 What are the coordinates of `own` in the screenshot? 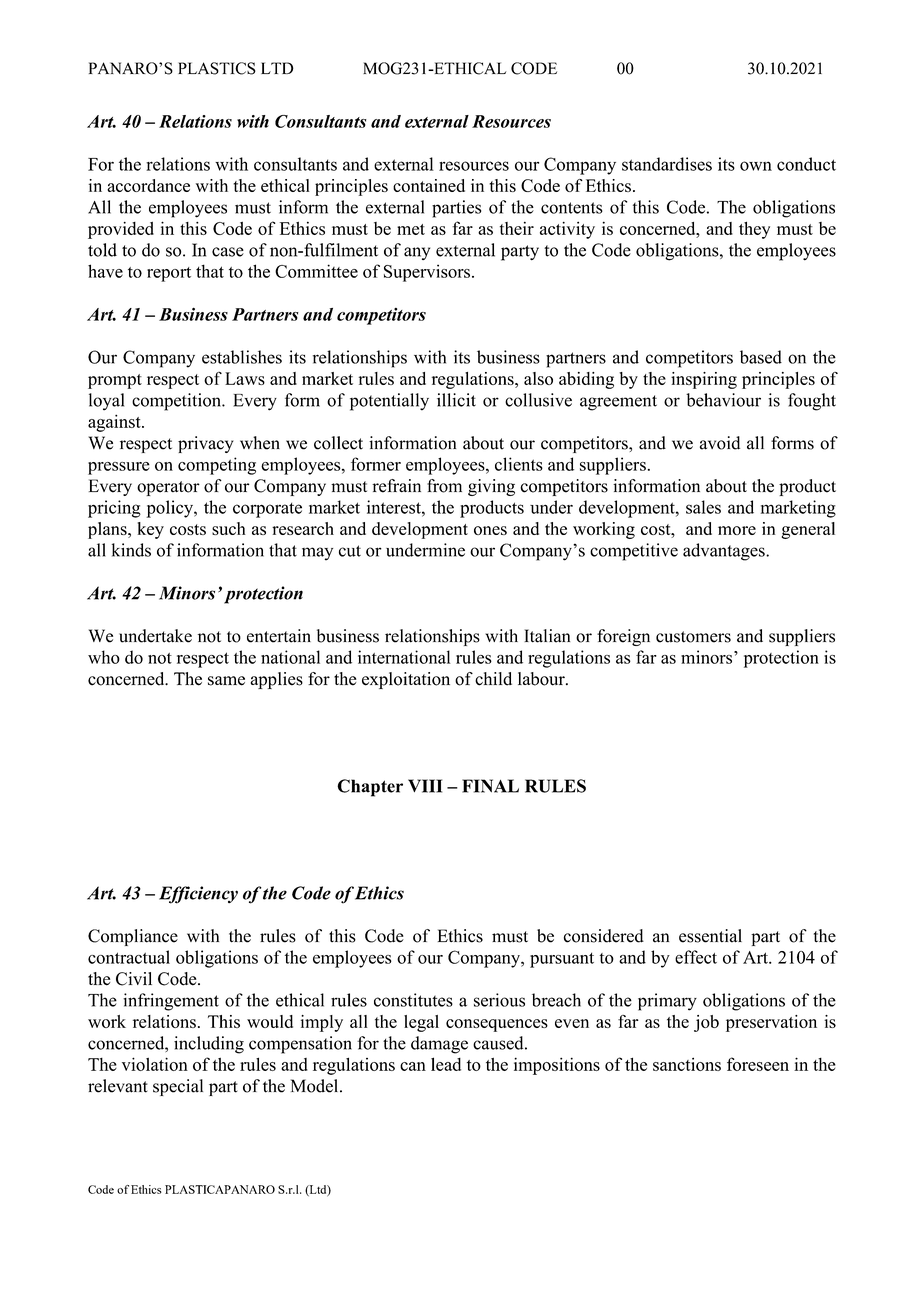 It's located at (756, 166).
